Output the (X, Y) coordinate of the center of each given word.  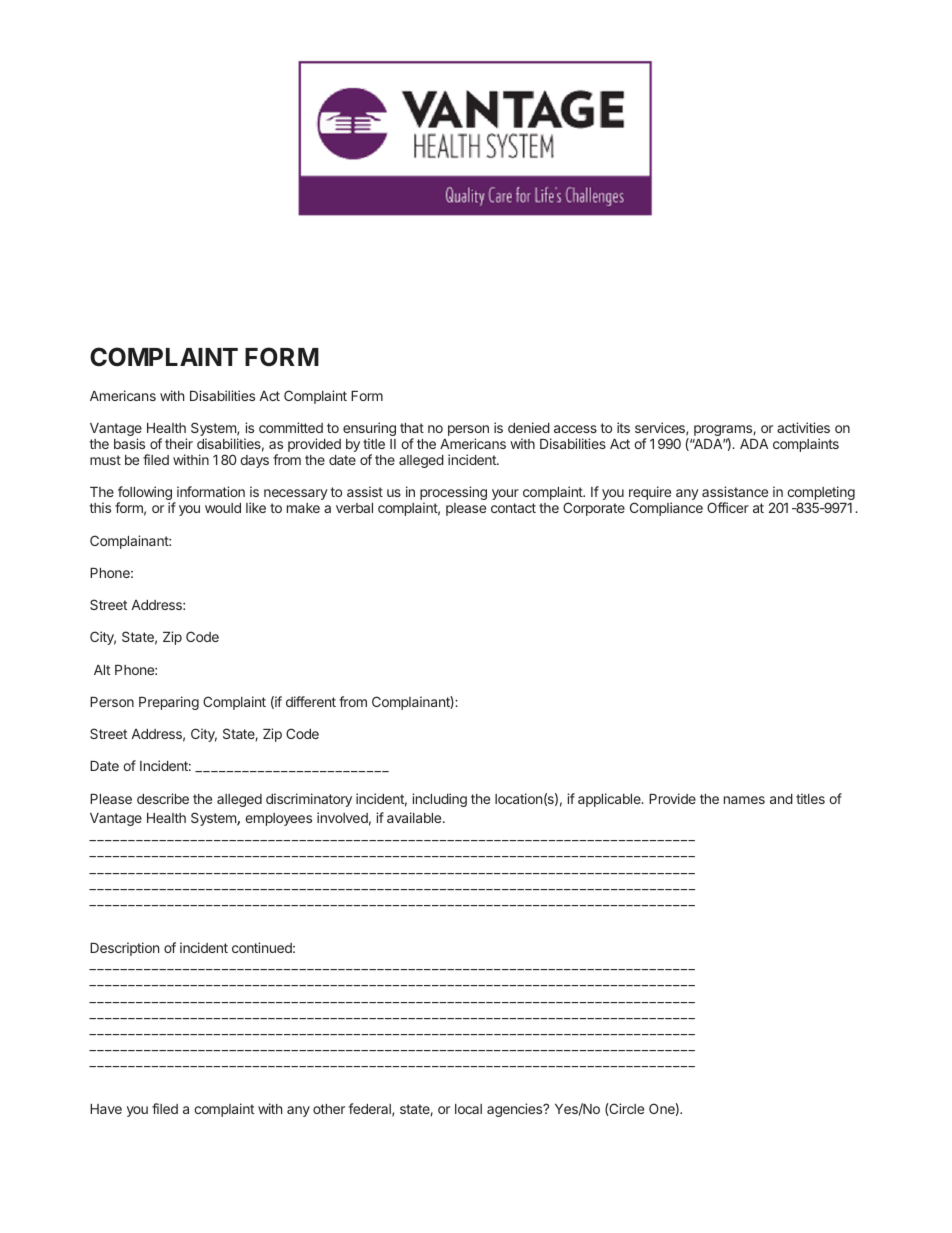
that (412, 428)
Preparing (169, 703)
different (311, 701)
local (468, 1109)
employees (278, 819)
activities (803, 427)
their (179, 443)
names (744, 800)
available (415, 817)
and (781, 799)
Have (106, 1109)
